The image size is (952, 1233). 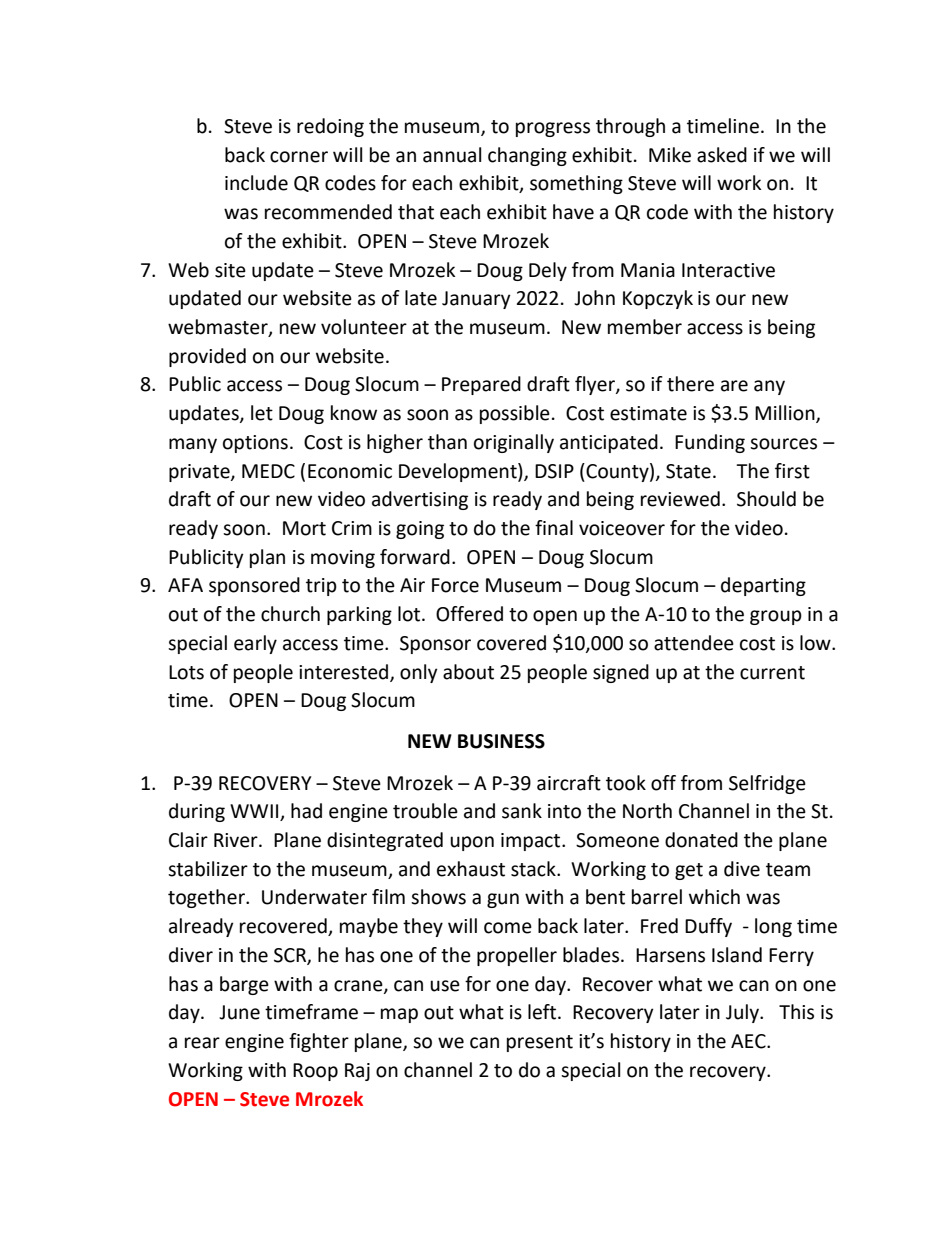 What do you see at coordinates (239, 1012) in the document?
I see `June` at bounding box center [239, 1012].
